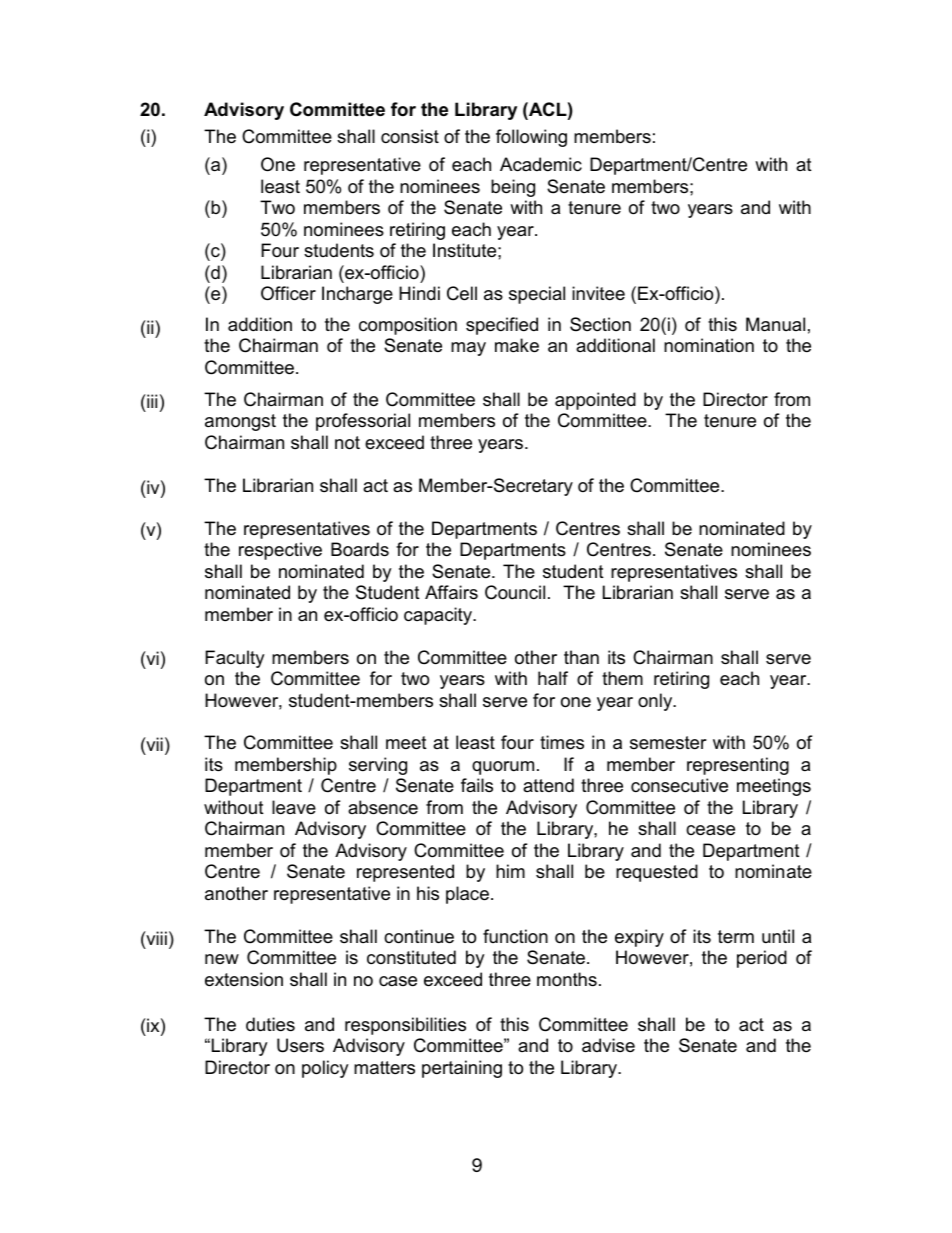 The image size is (952, 1233). I want to click on quorum, so click(503, 768).
